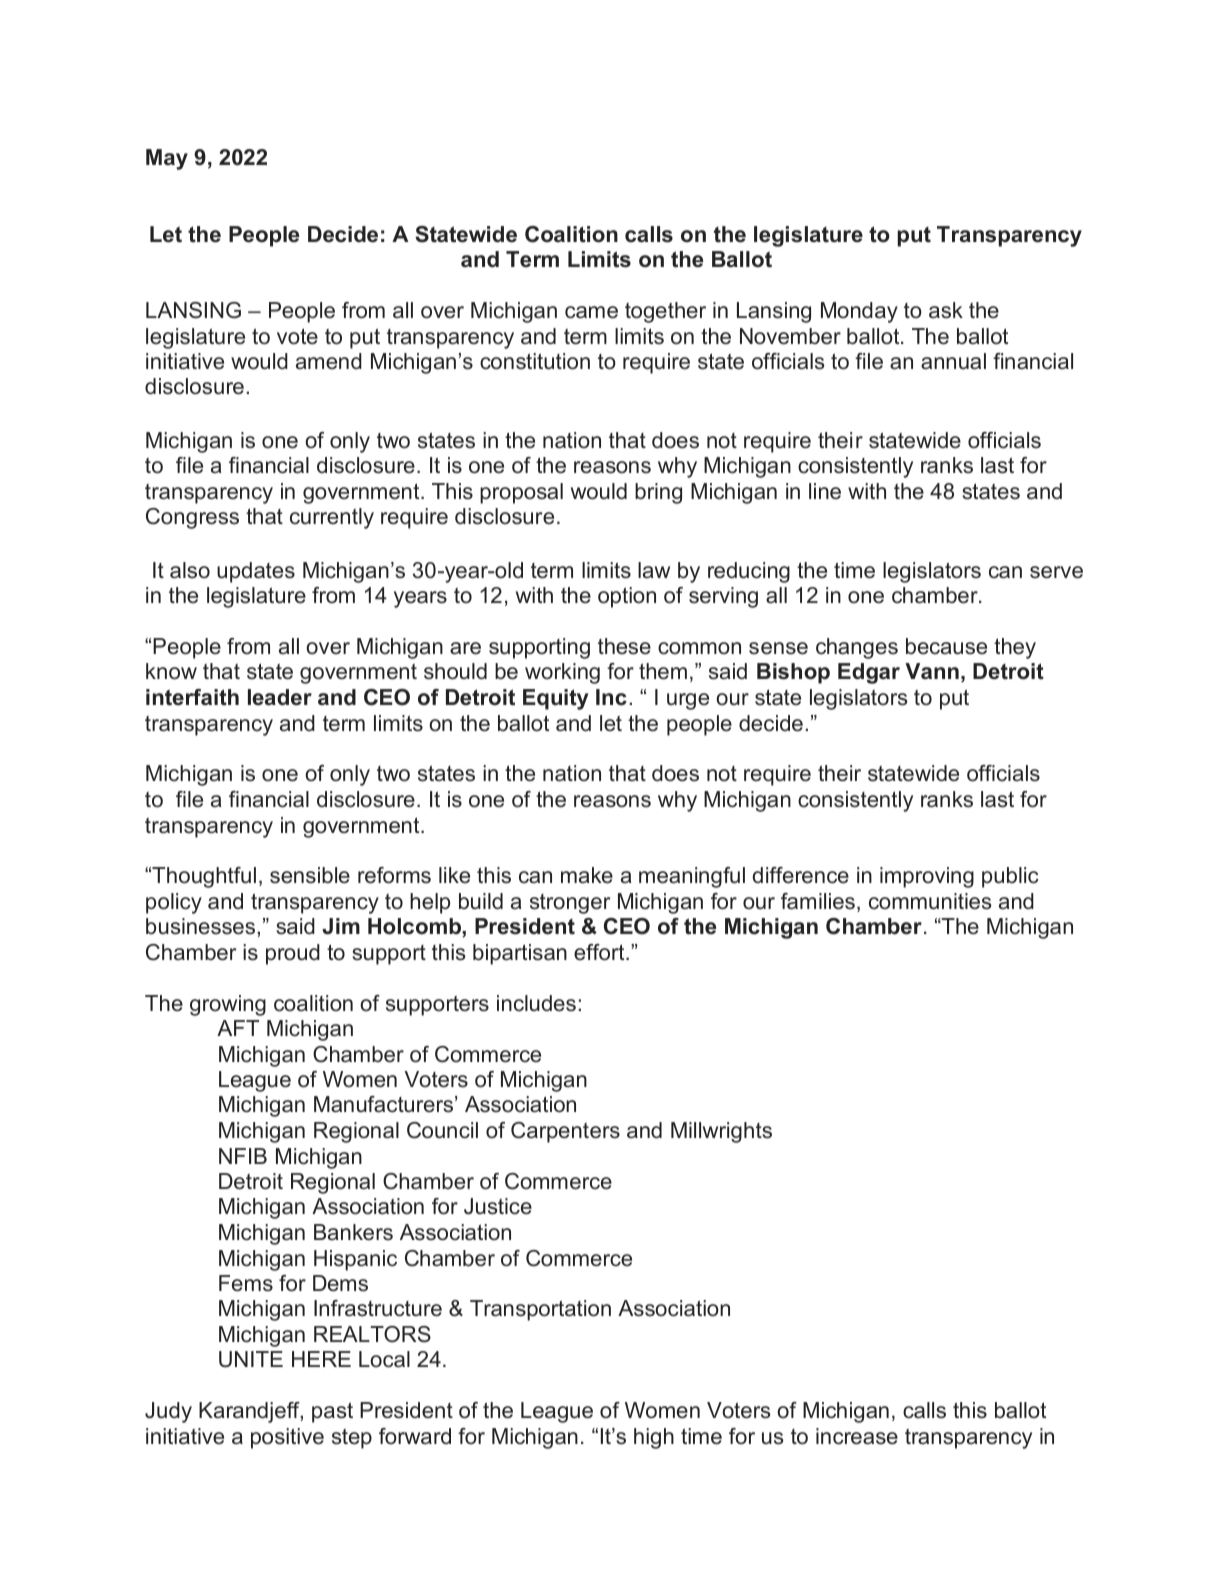 This screenshot has height=1595, width=1232. Describe the element at coordinates (256, 572) in the screenshot. I see `updates` at that location.
